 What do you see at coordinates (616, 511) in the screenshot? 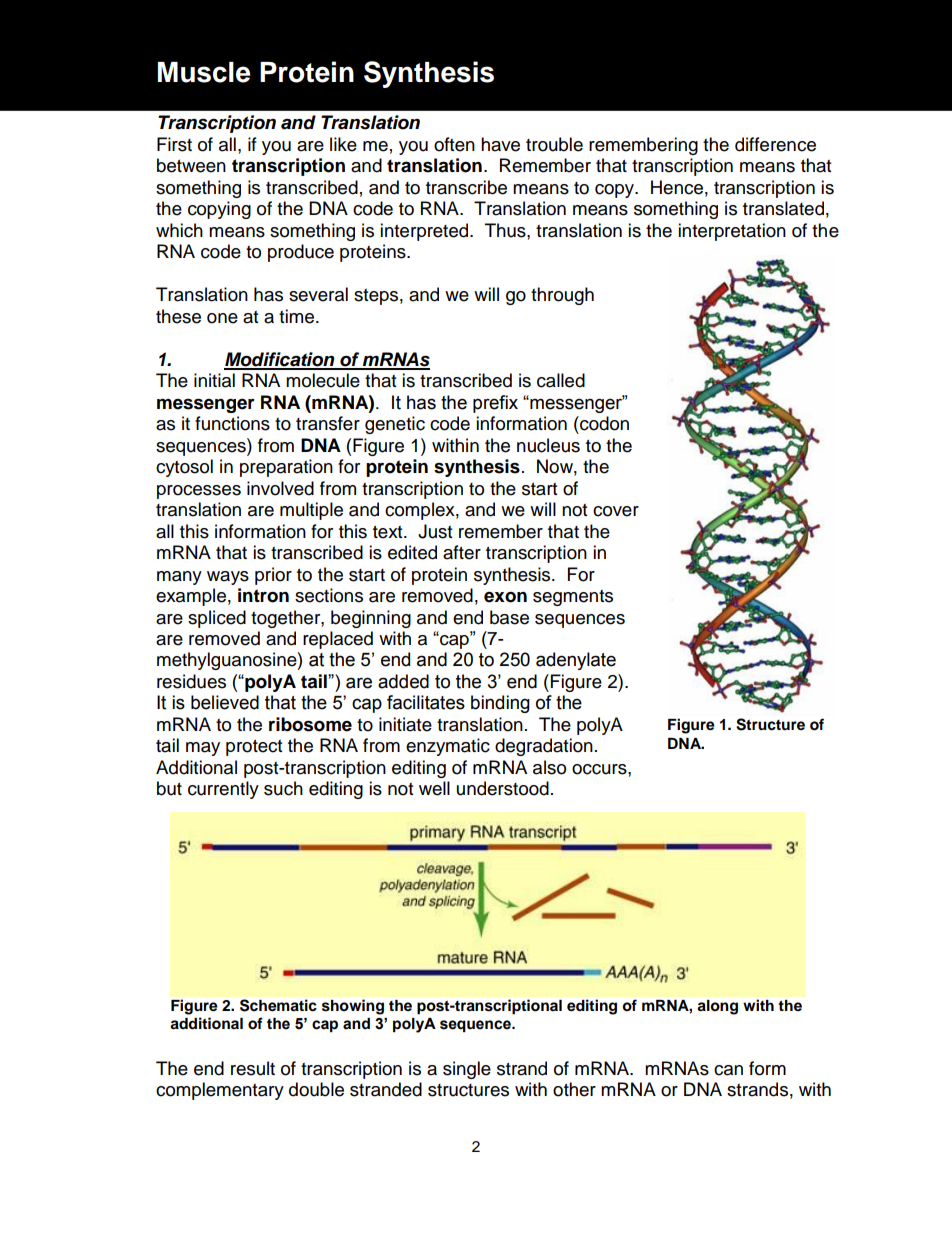
I see `cover` at bounding box center [616, 511].
